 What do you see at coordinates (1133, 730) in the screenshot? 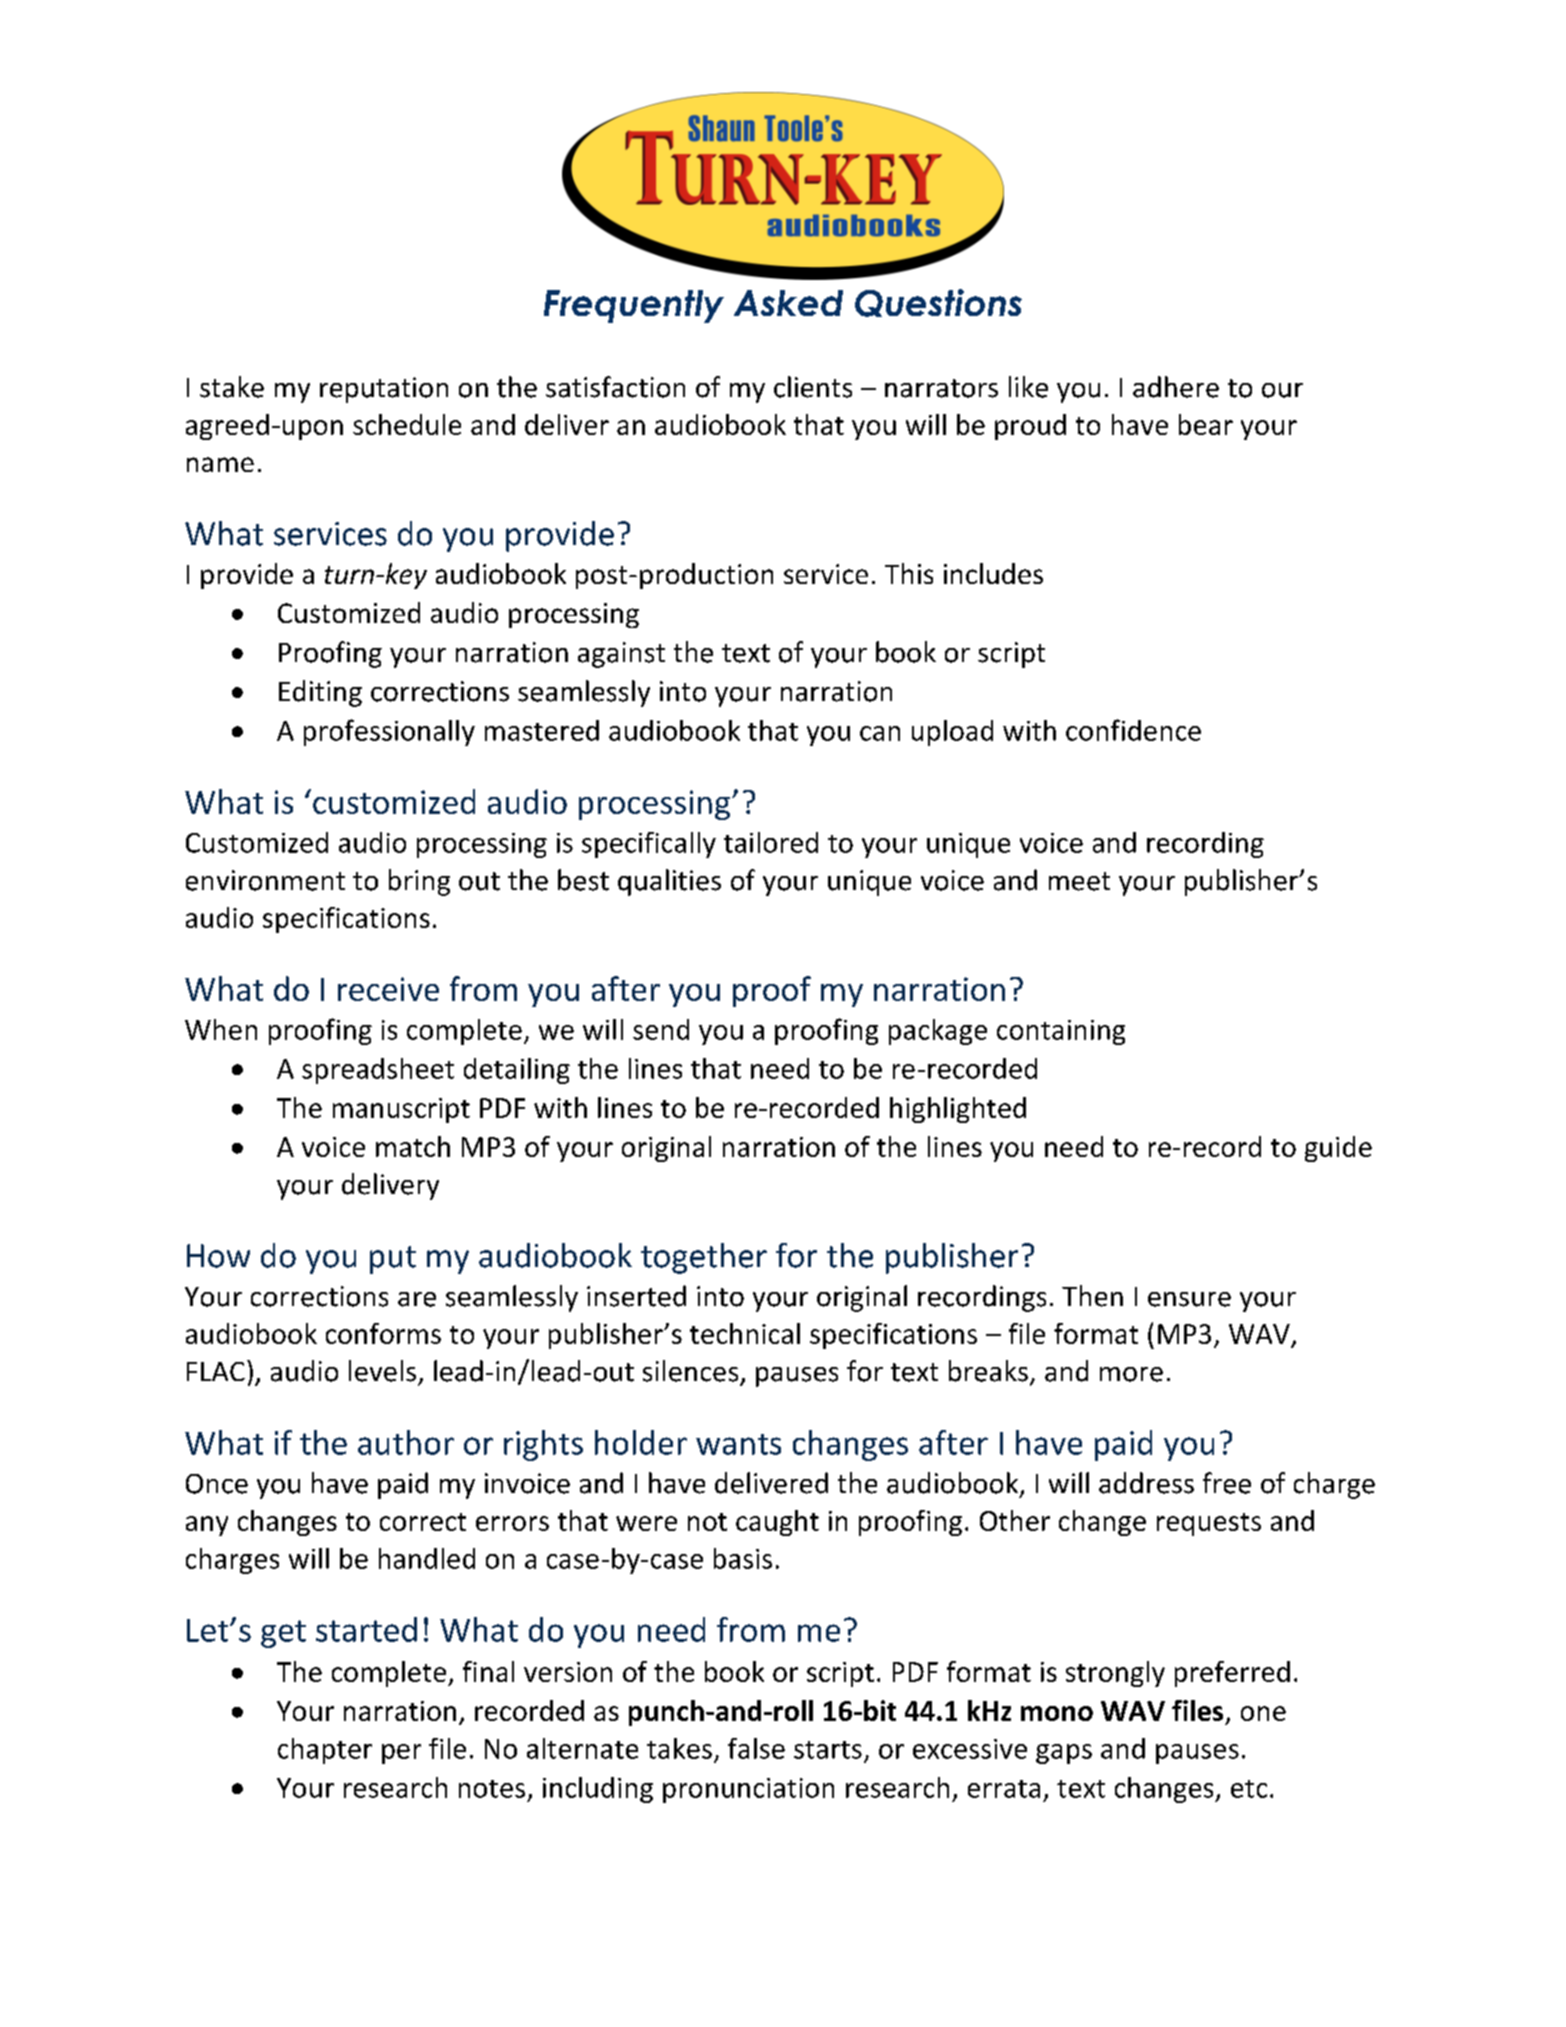
I see `confidence` at bounding box center [1133, 730].
